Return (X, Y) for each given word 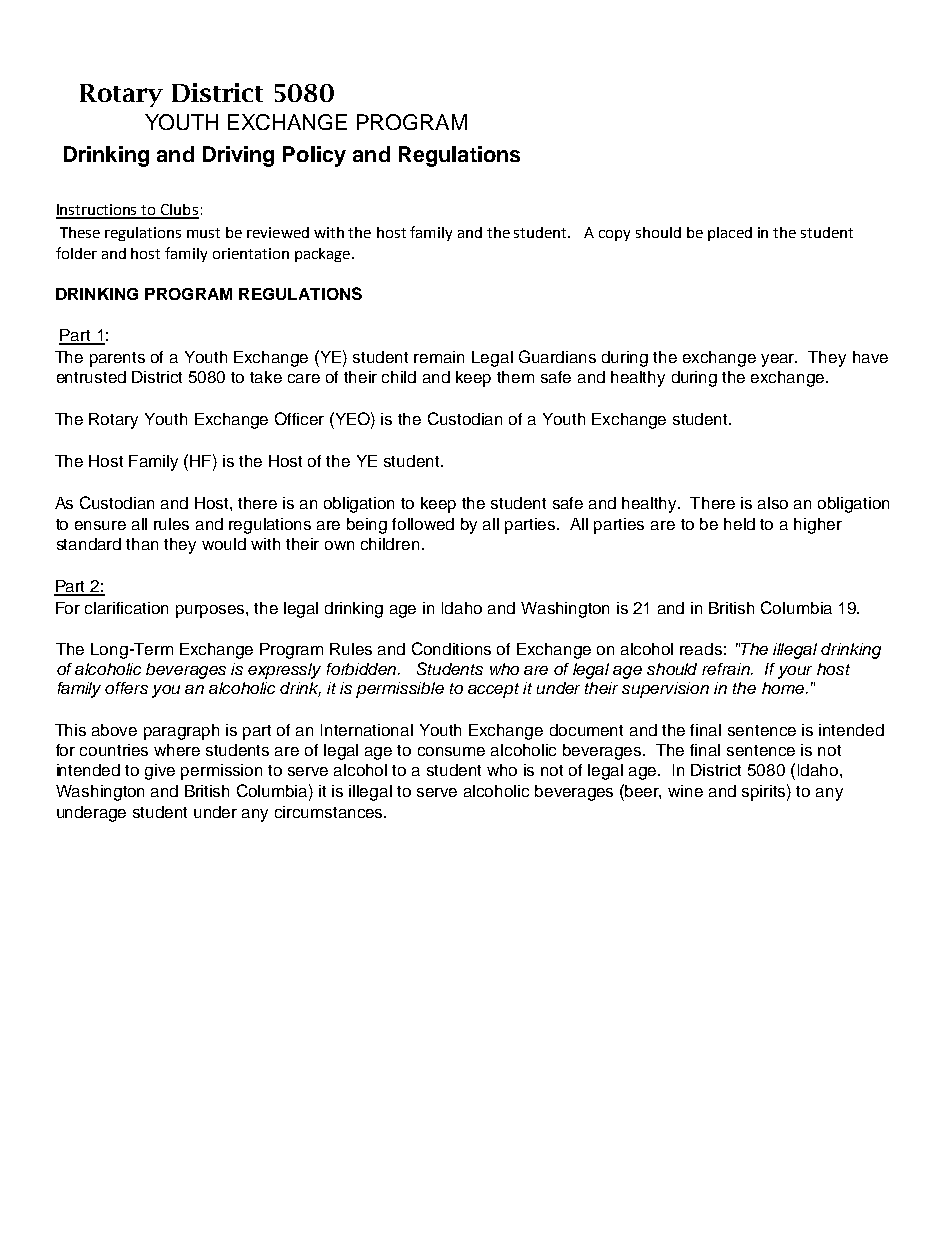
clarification (126, 608)
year (779, 360)
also (773, 503)
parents (117, 359)
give (160, 772)
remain (439, 357)
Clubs (179, 211)
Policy (314, 156)
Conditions (451, 648)
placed (730, 234)
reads (701, 649)
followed (423, 524)
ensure (100, 525)
